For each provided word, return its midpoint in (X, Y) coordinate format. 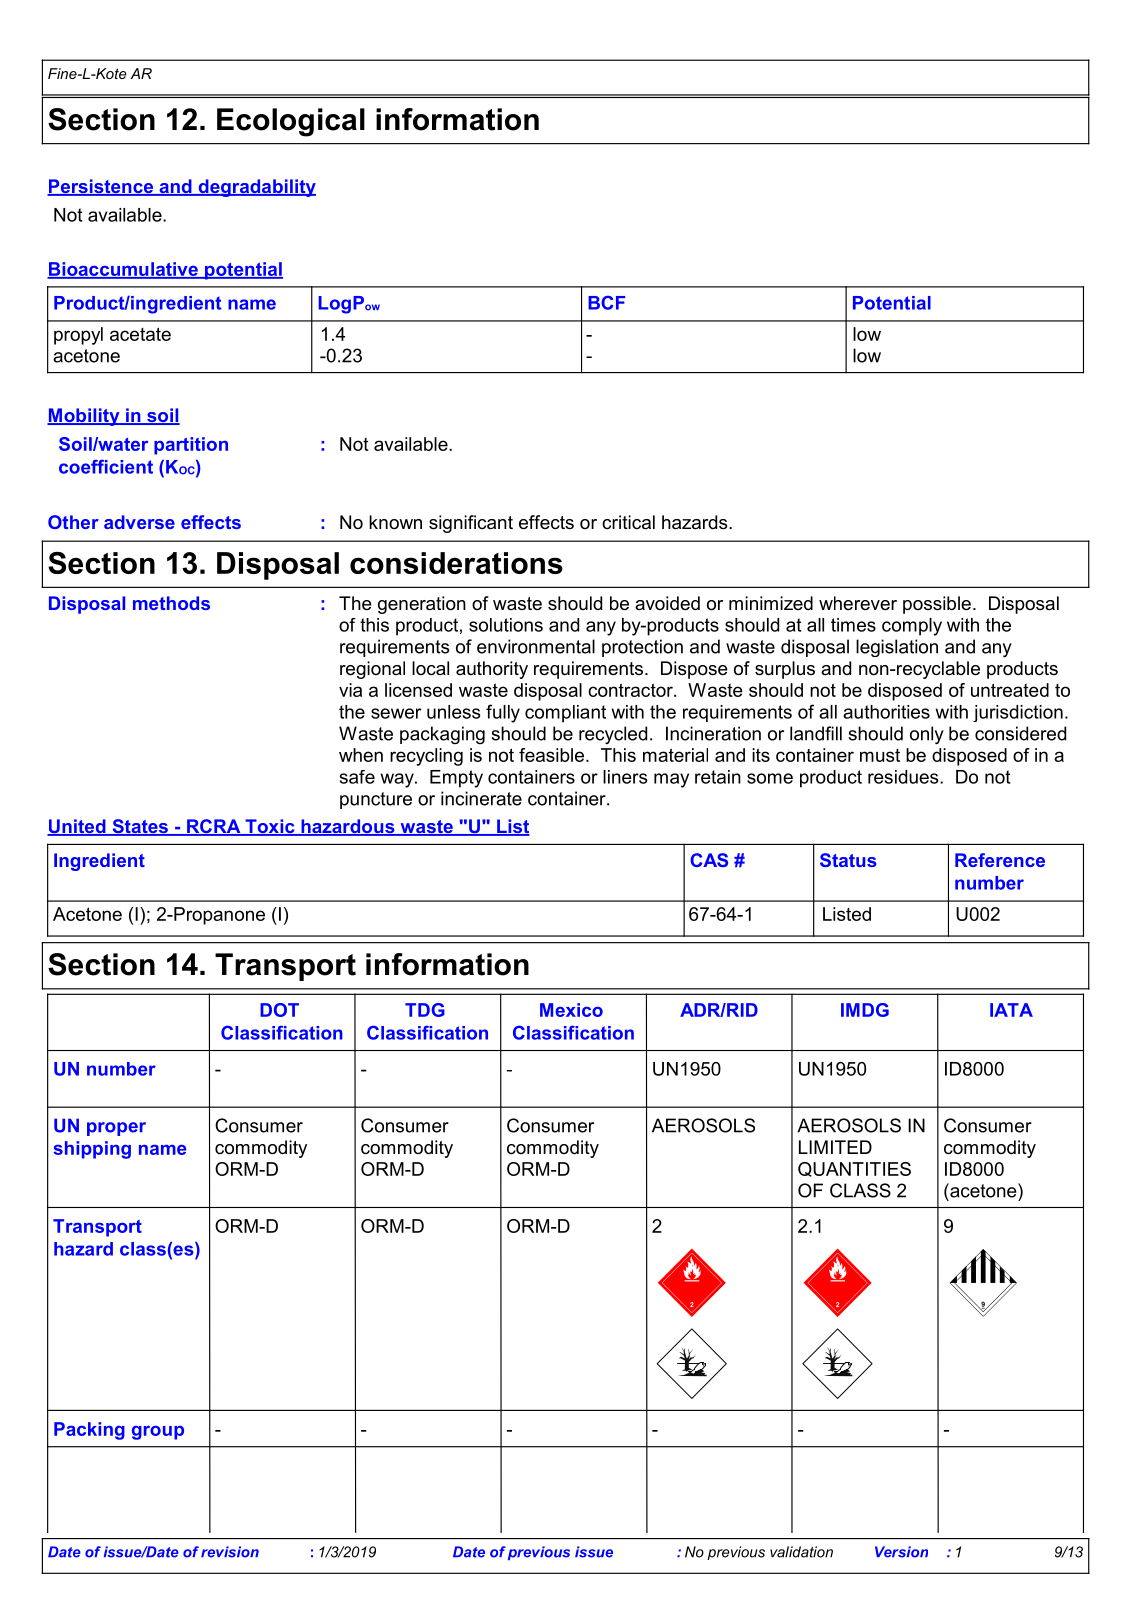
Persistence (101, 187)
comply (912, 627)
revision (230, 1552)
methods (171, 603)
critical (628, 522)
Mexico (571, 1010)
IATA (1011, 1010)
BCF (606, 303)
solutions (506, 625)
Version (901, 1552)
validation (801, 1552)
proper (116, 1129)
